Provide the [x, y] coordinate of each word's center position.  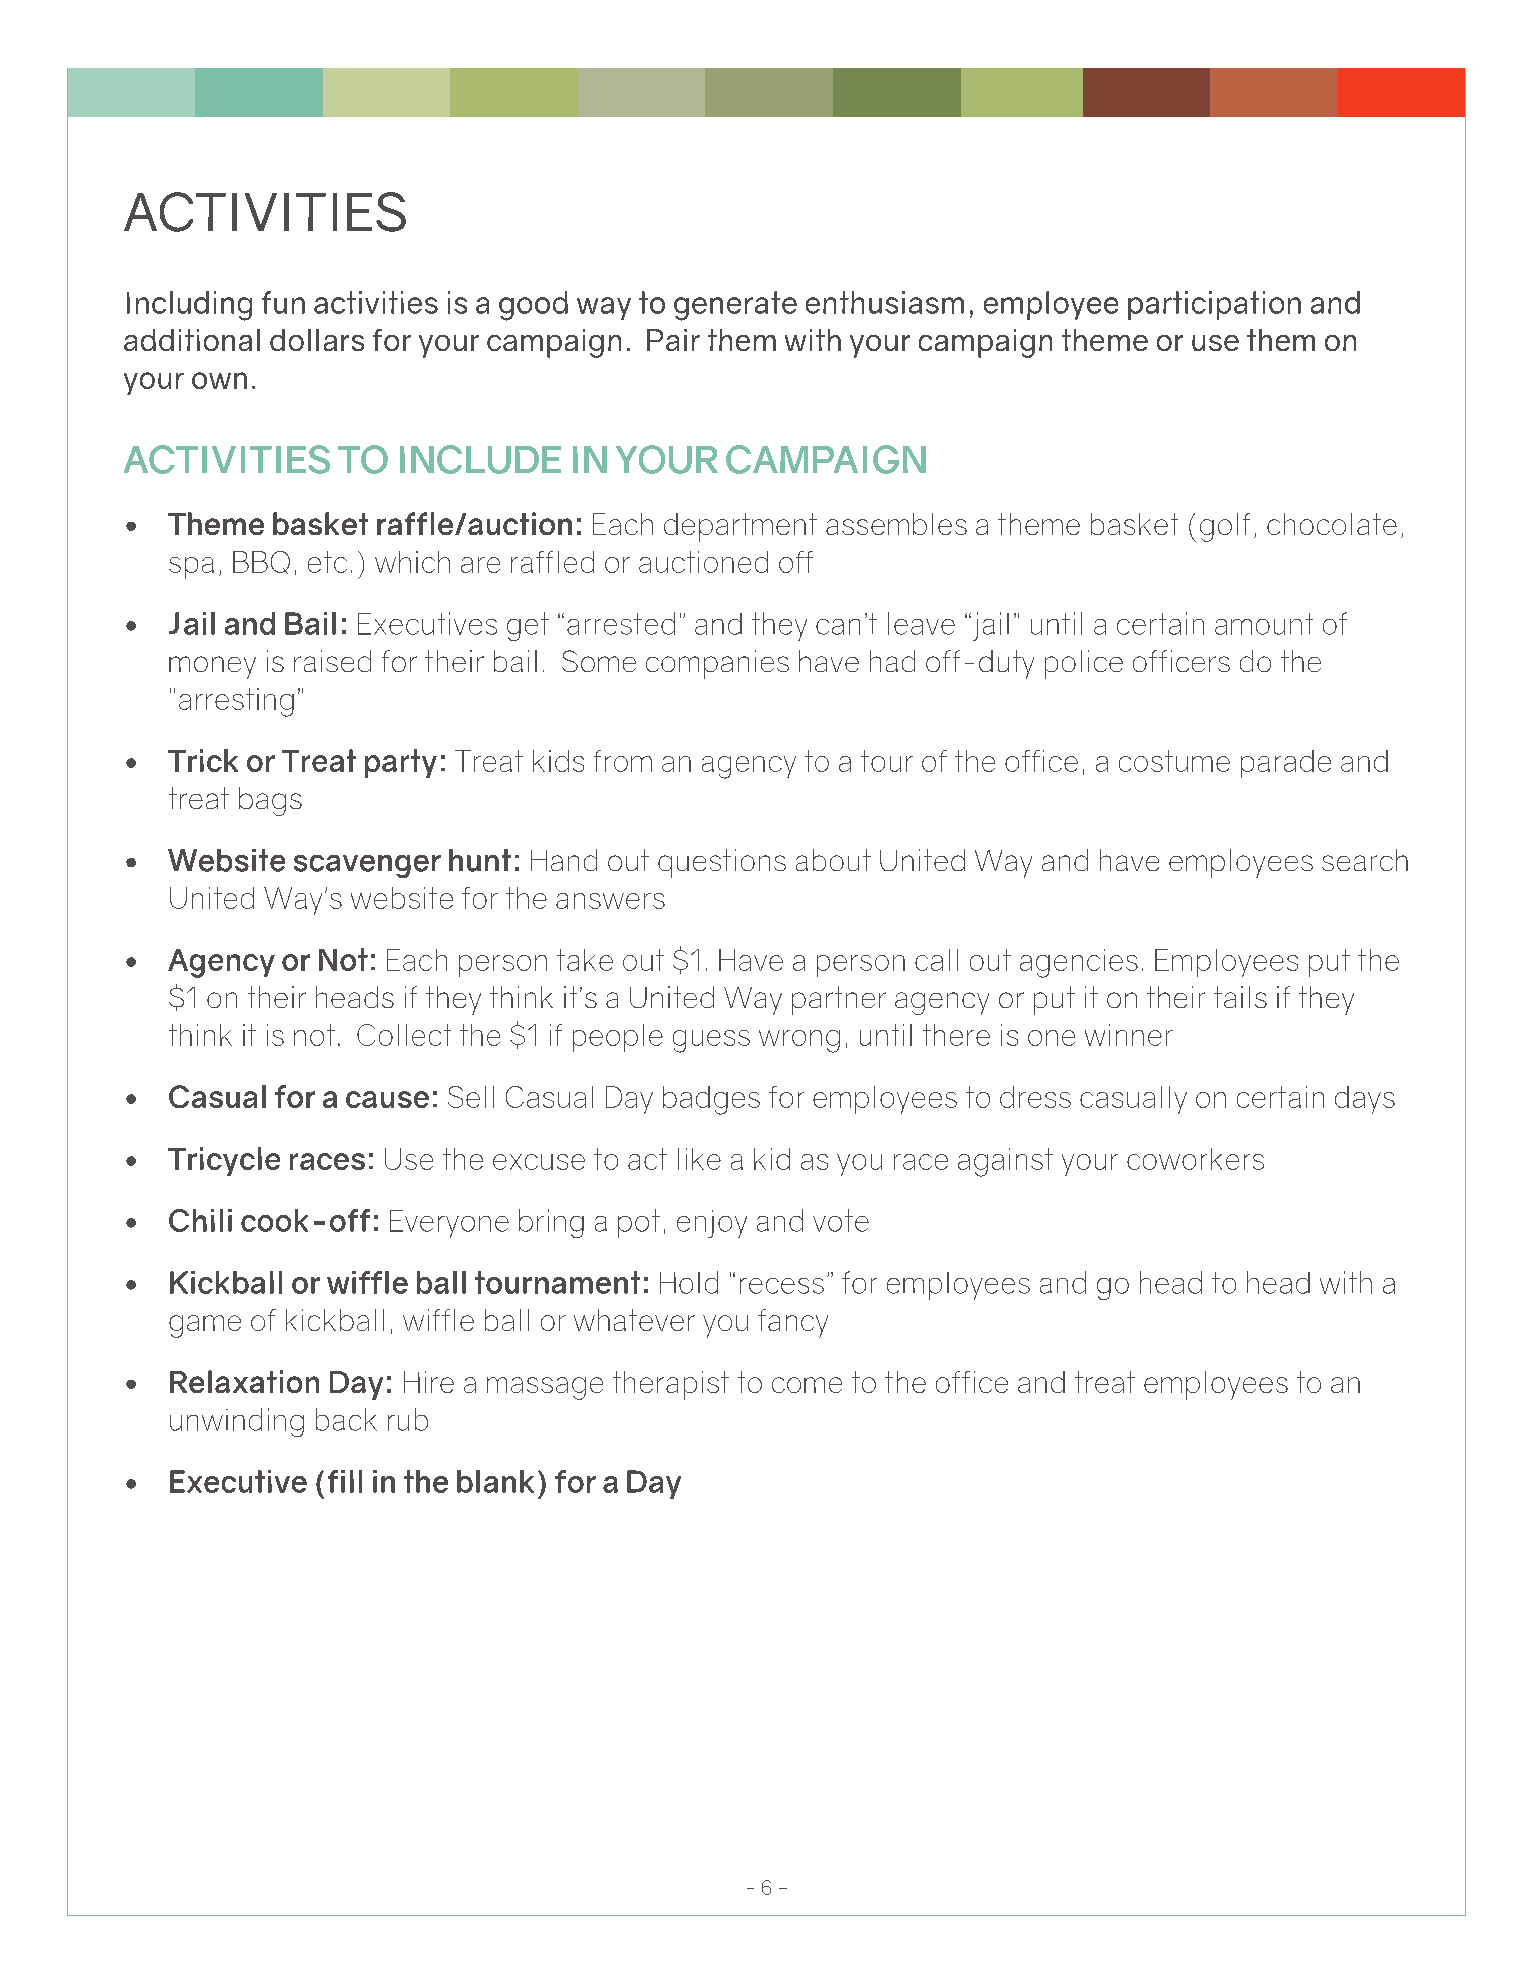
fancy [793, 1323]
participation [1214, 305]
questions [722, 863]
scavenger [367, 866]
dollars [317, 340]
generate [735, 306]
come [807, 1385]
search [1365, 860]
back [346, 1419]
